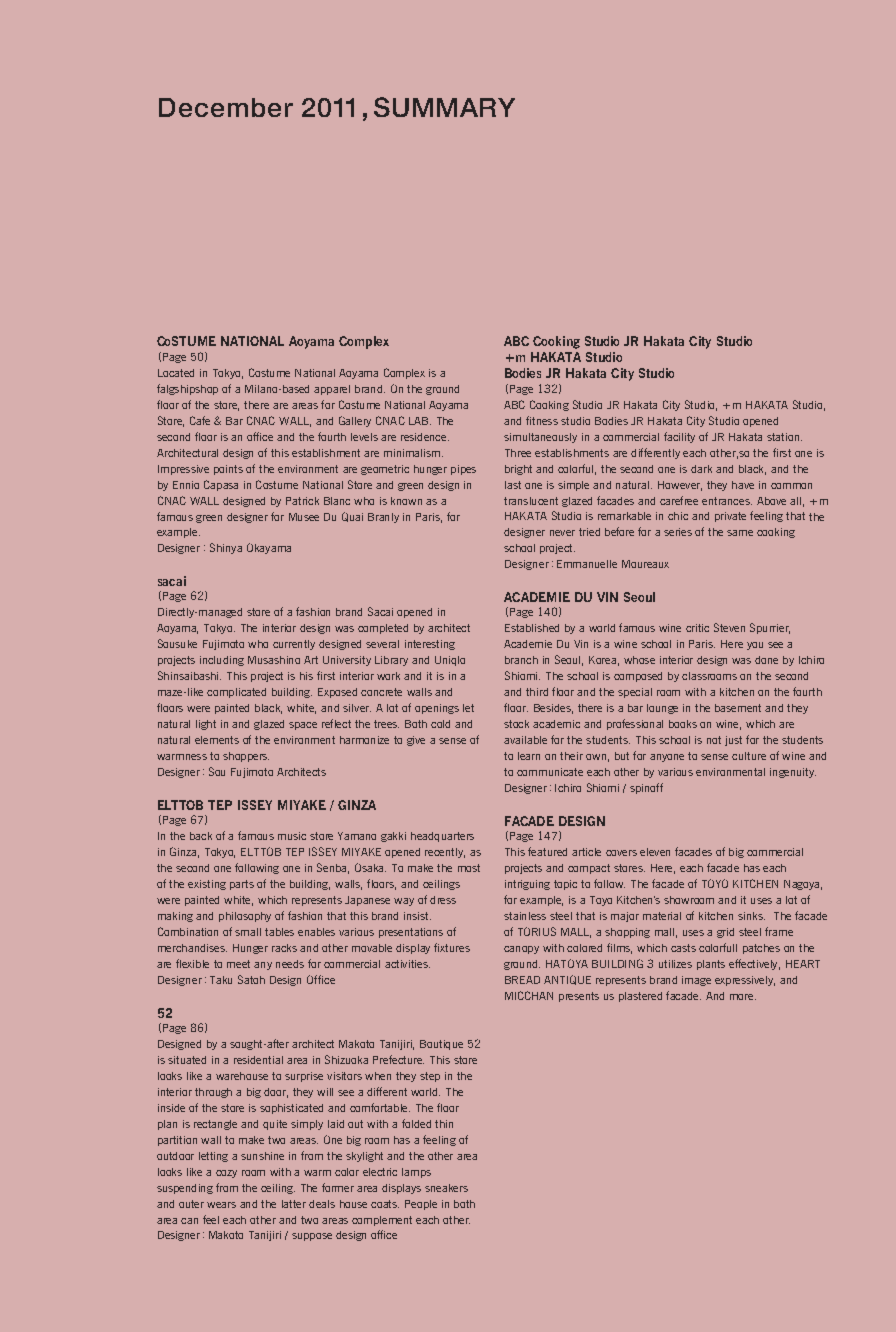  I want to click on facility, so click(679, 437).
